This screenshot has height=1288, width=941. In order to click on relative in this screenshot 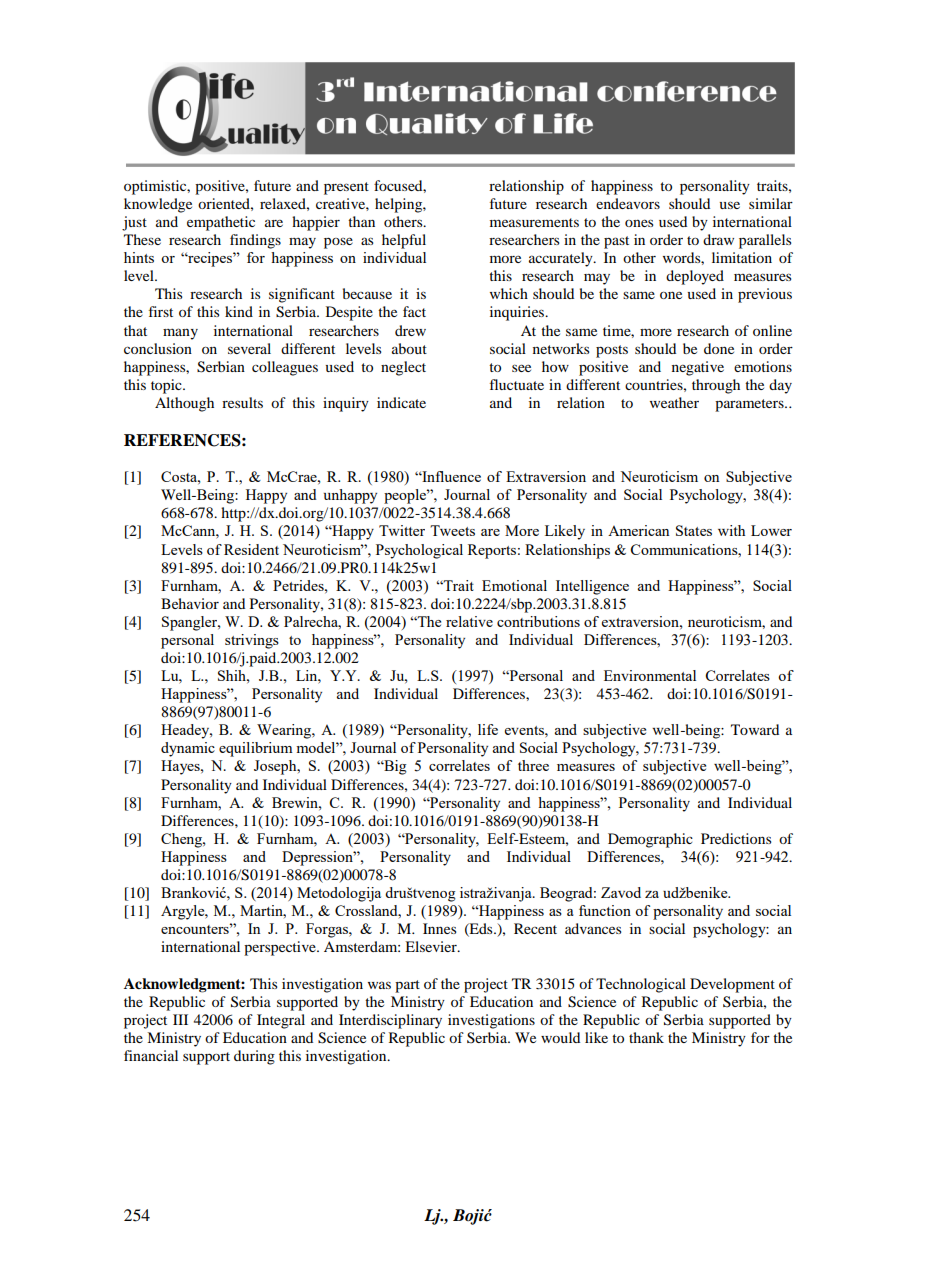, I will do `click(469, 621)`.
